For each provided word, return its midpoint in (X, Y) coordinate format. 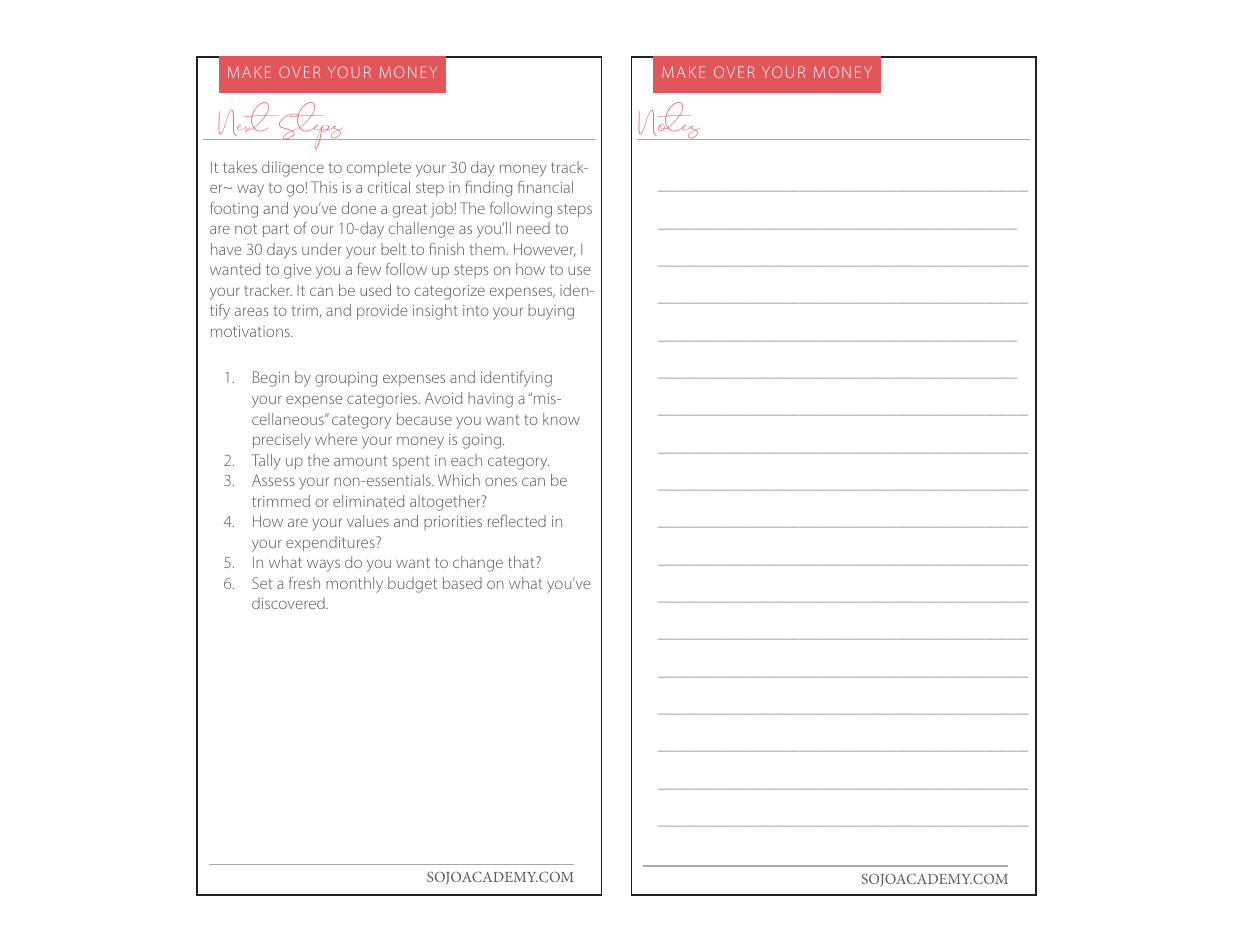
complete (379, 169)
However (545, 250)
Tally (266, 462)
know (561, 419)
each (466, 460)
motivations (251, 331)
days (282, 251)
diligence (293, 169)
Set (262, 583)
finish (446, 249)
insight (435, 312)
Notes (670, 121)
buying (551, 312)
